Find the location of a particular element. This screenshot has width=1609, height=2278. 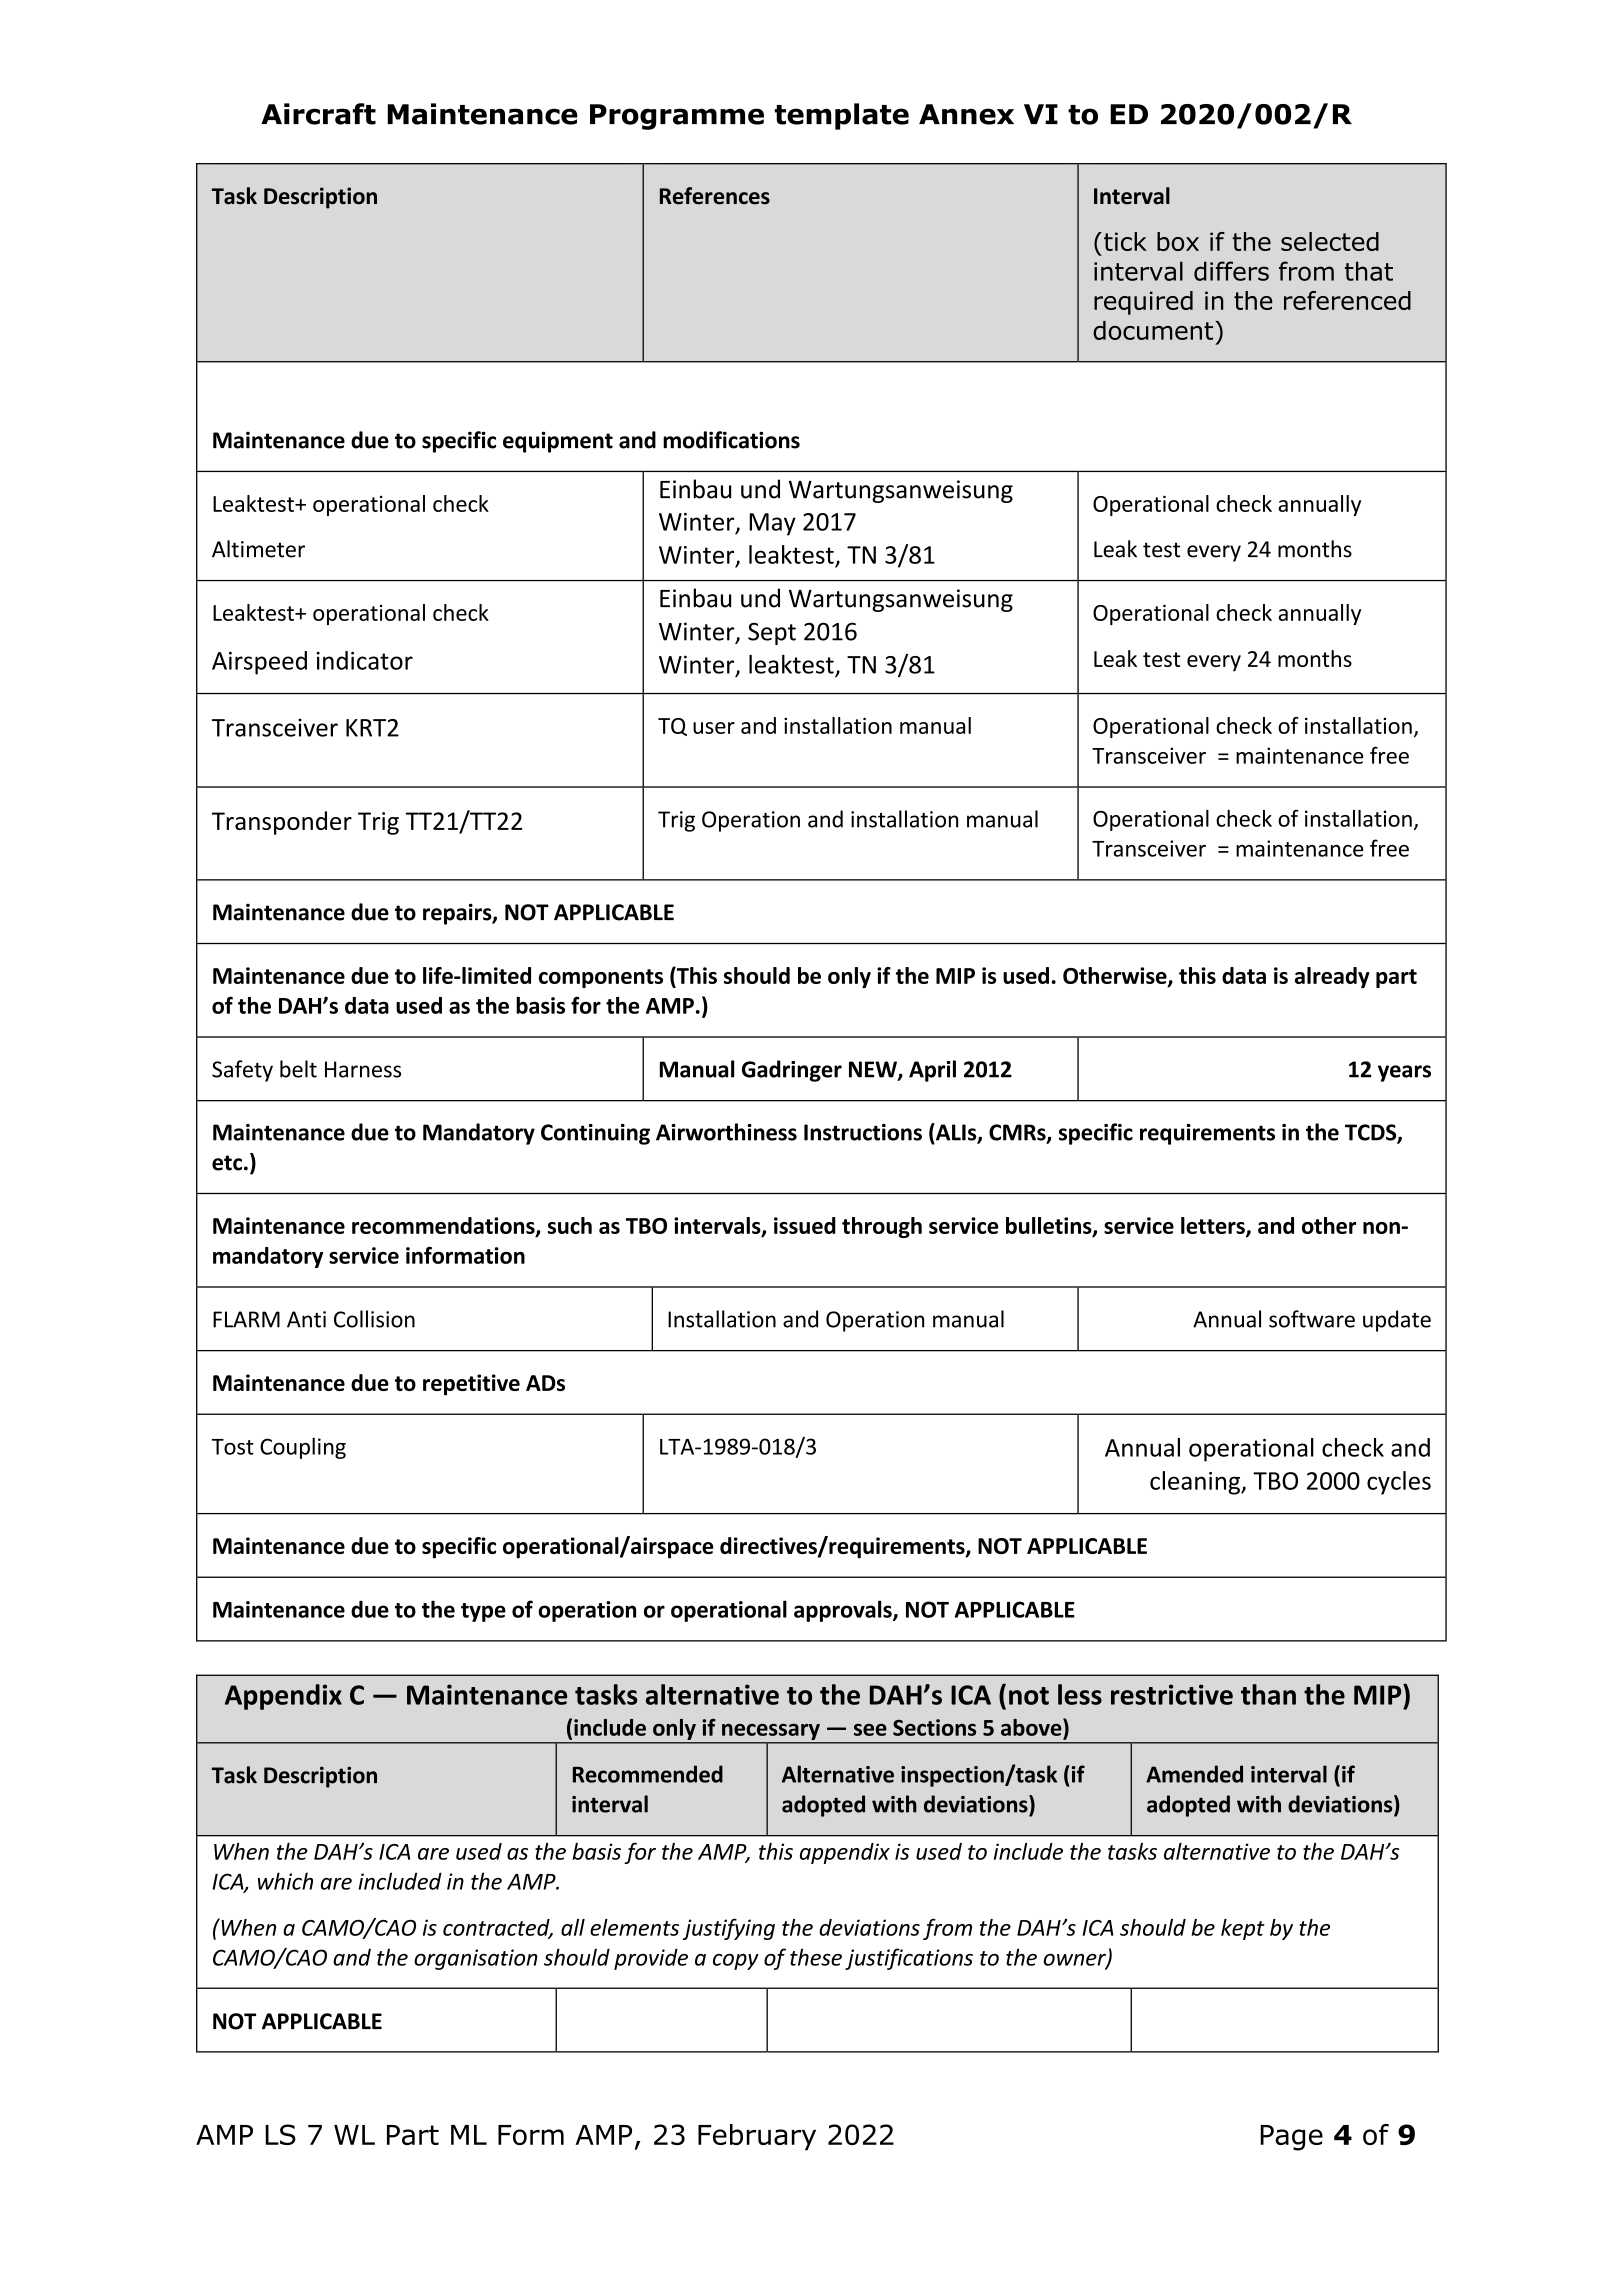

Instructions is located at coordinates (863, 1132).
